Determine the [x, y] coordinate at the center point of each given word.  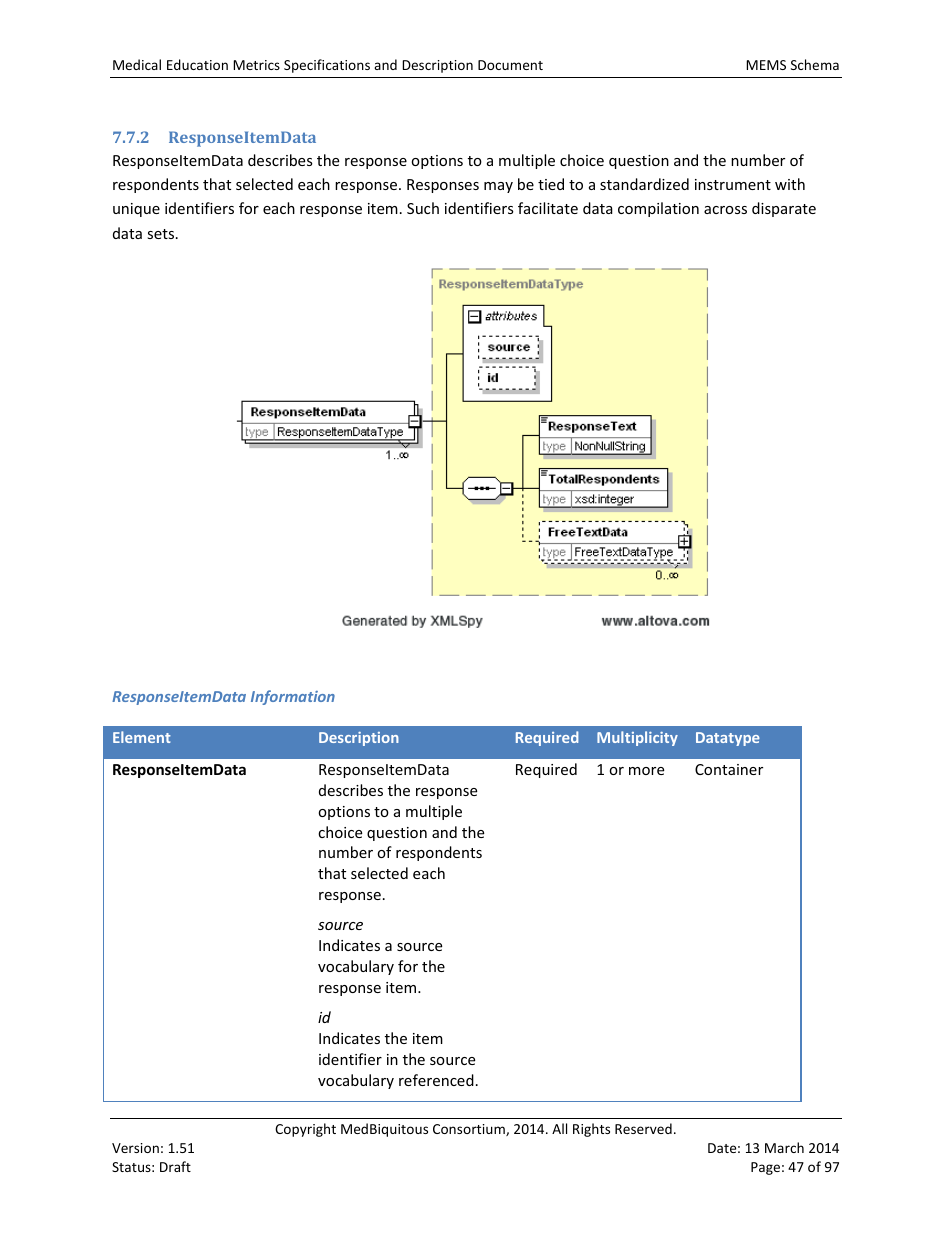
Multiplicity [637, 738]
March [784, 1147]
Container [729, 769]
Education [197, 64]
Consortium [470, 1130]
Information [293, 697]
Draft [175, 1166]
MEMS [766, 65]
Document [510, 65]
